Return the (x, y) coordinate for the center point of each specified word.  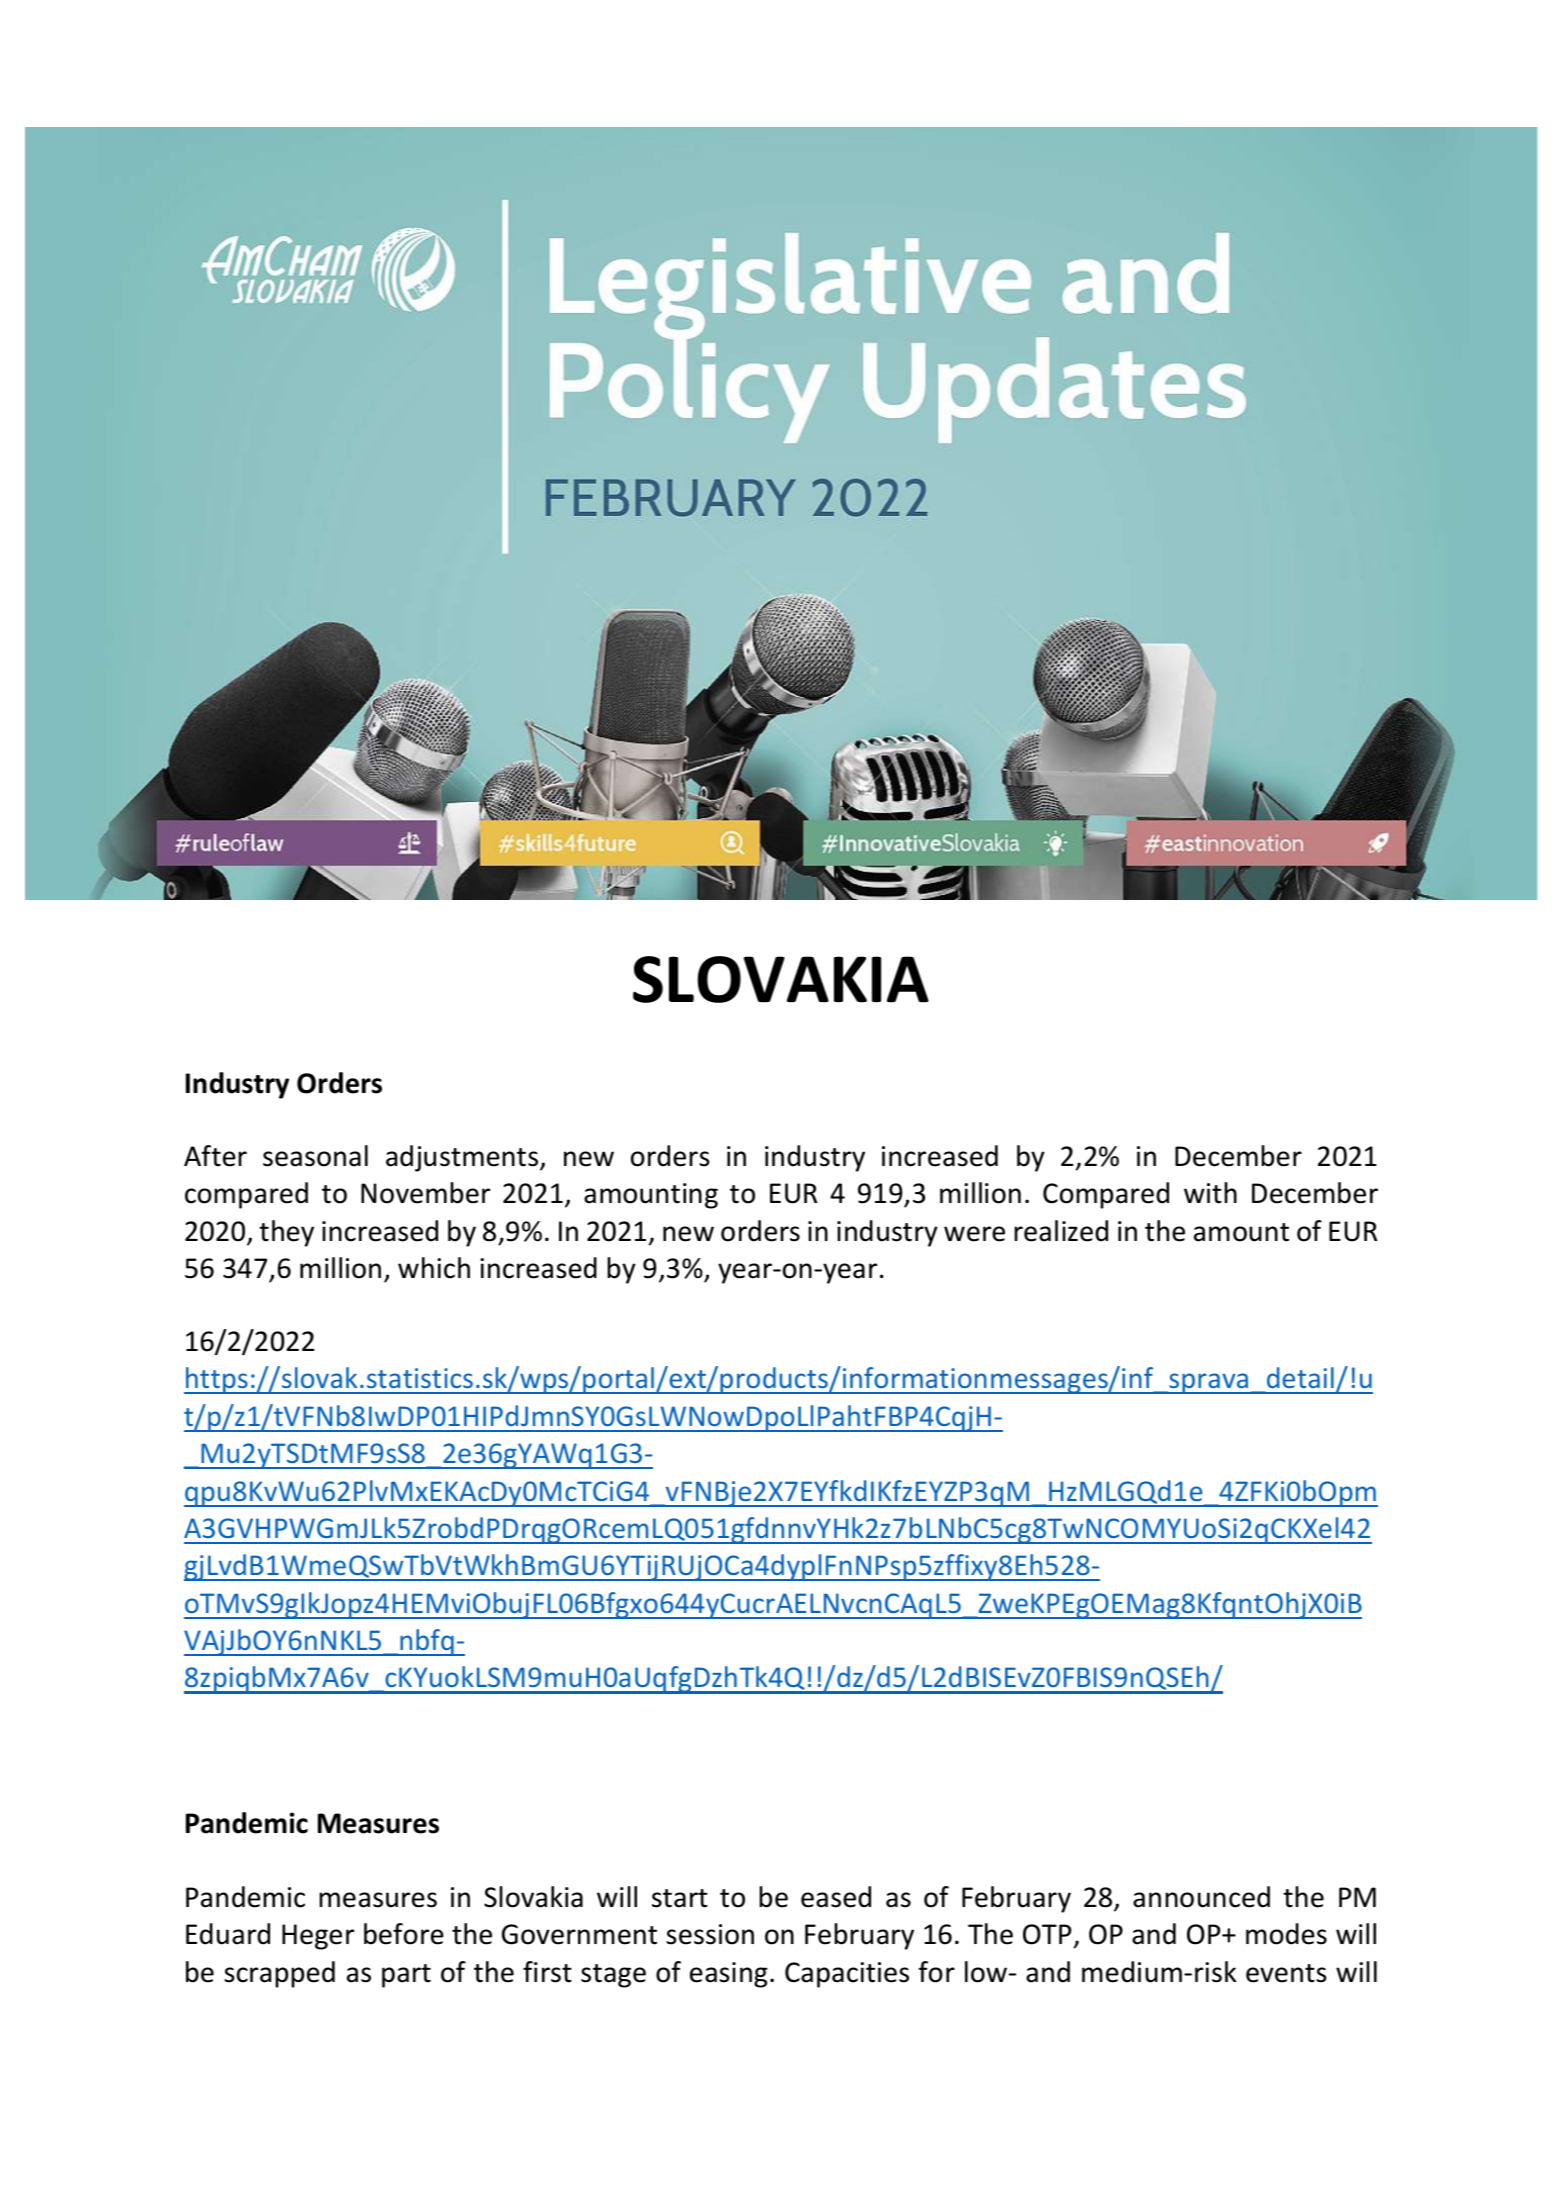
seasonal (315, 1156)
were (974, 1234)
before (404, 1934)
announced (1201, 1897)
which (434, 1268)
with (1210, 1193)
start (680, 1898)
